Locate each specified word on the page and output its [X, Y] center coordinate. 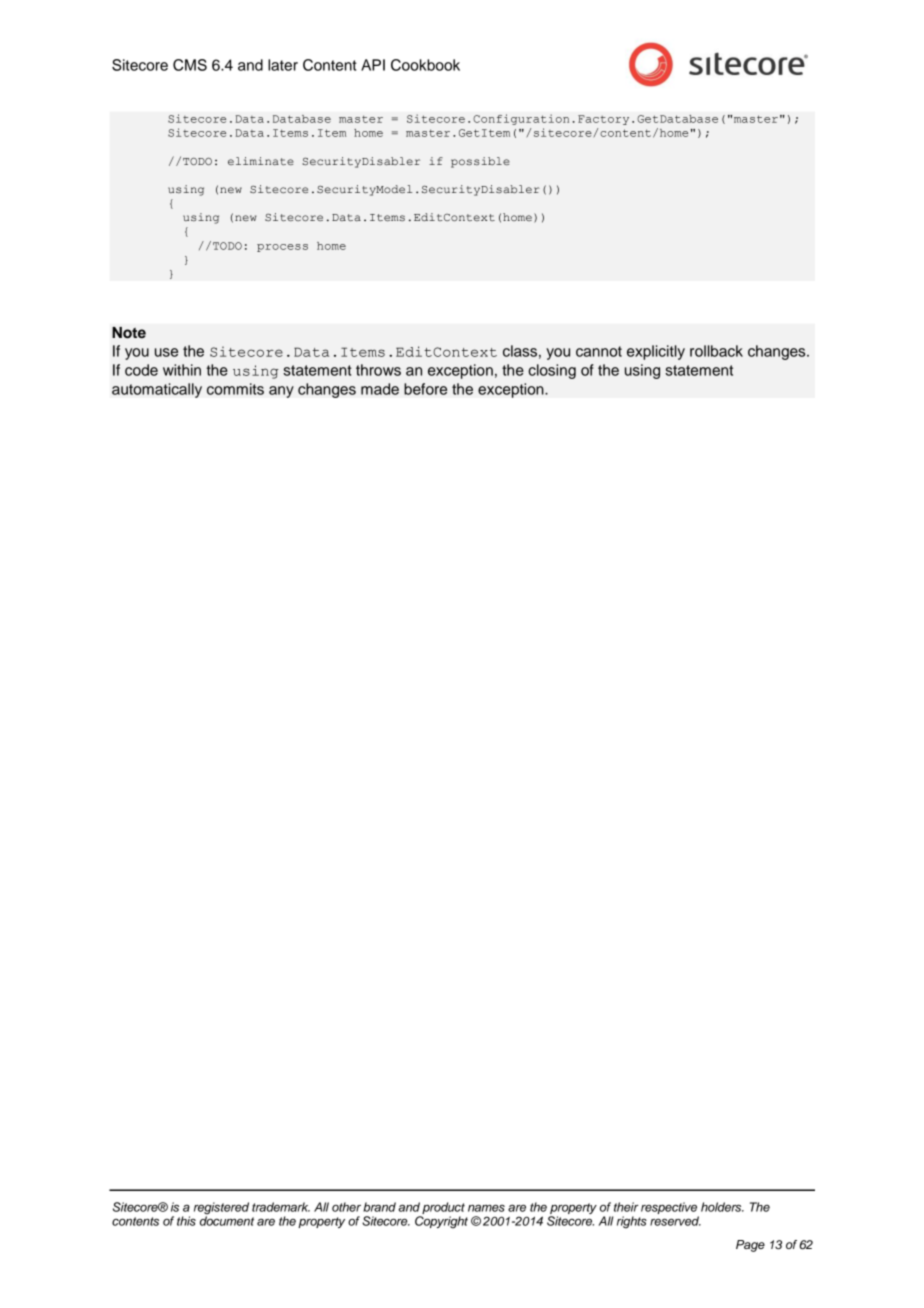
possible [480, 162]
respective [669, 1208]
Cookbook [425, 65]
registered [221, 1209]
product [443, 1208]
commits [235, 389]
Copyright [441, 1222]
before [425, 389]
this [186, 1221]
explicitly [656, 352]
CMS [190, 65]
